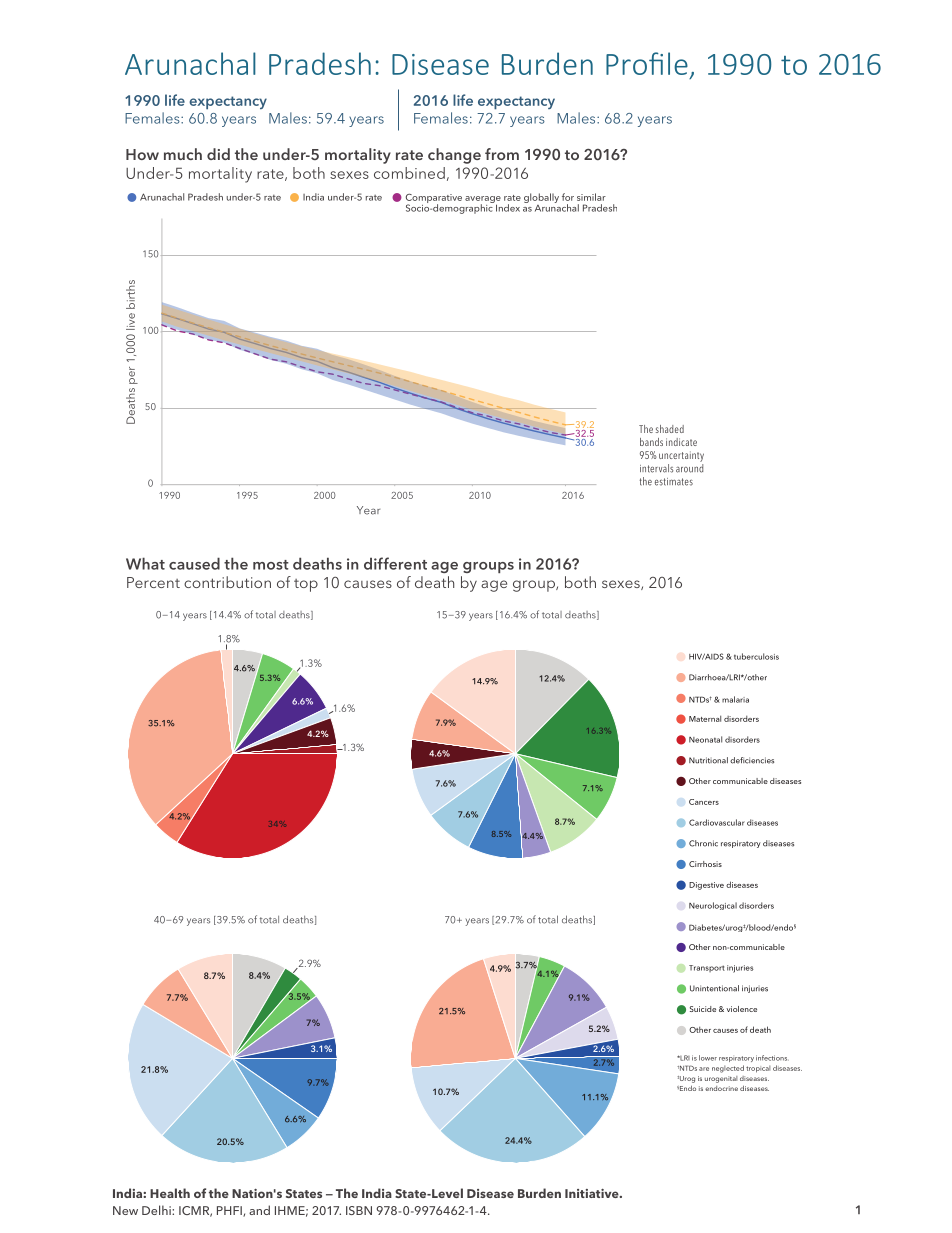  What do you see at coordinates (647, 63) in the screenshot?
I see `Profile` at bounding box center [647, 63].
